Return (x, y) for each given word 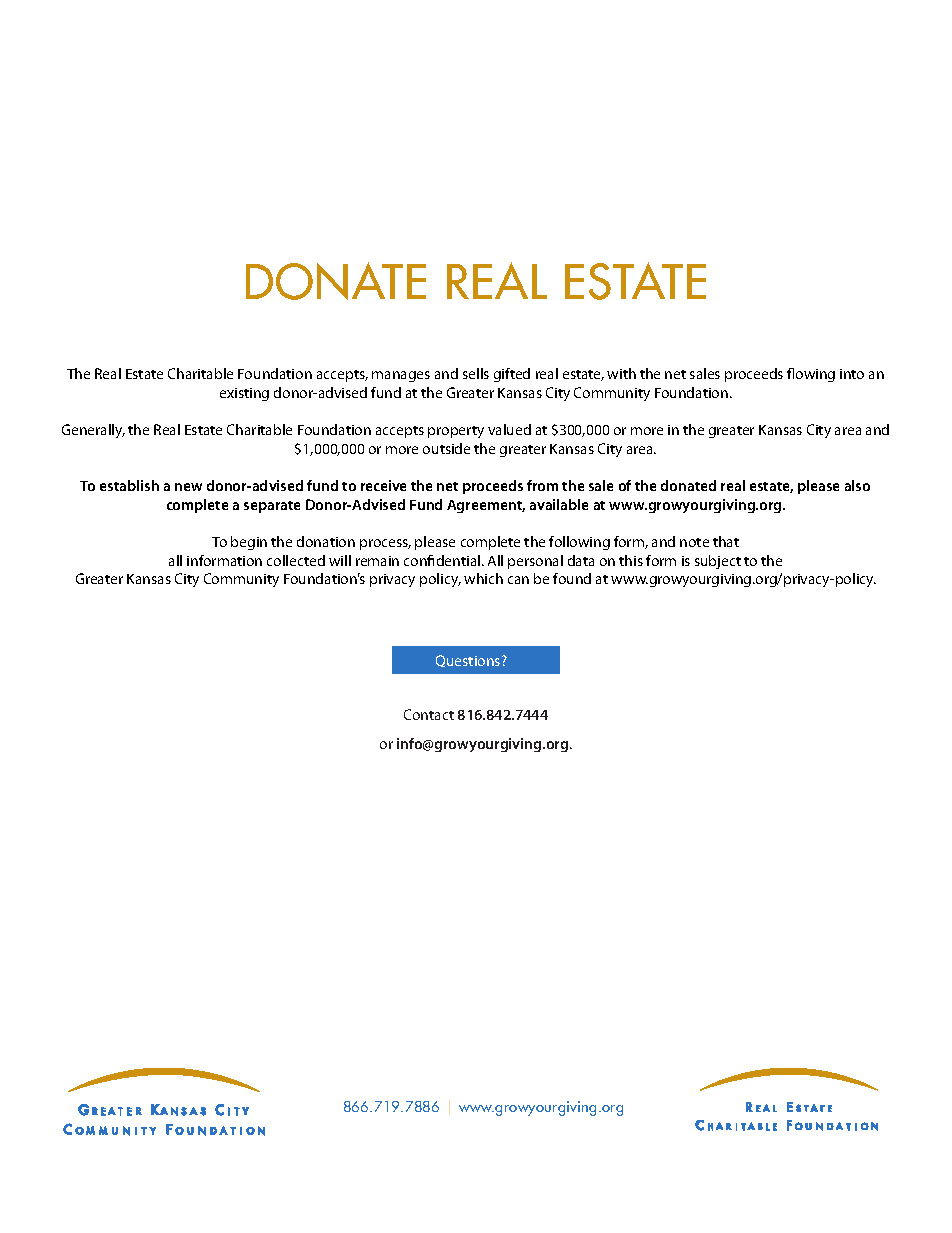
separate (272, 507)
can (518, 580)
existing (244, 394)
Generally (93, 431)
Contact (429, 714)
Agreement (486, 506)
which (483, 578)
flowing (811, 375)
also (857, 485)
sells (476, 373)
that (726, 541)
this (631, 560)
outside (446, 448)
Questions (469, 661)
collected (296, 560)
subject (718, 562)
